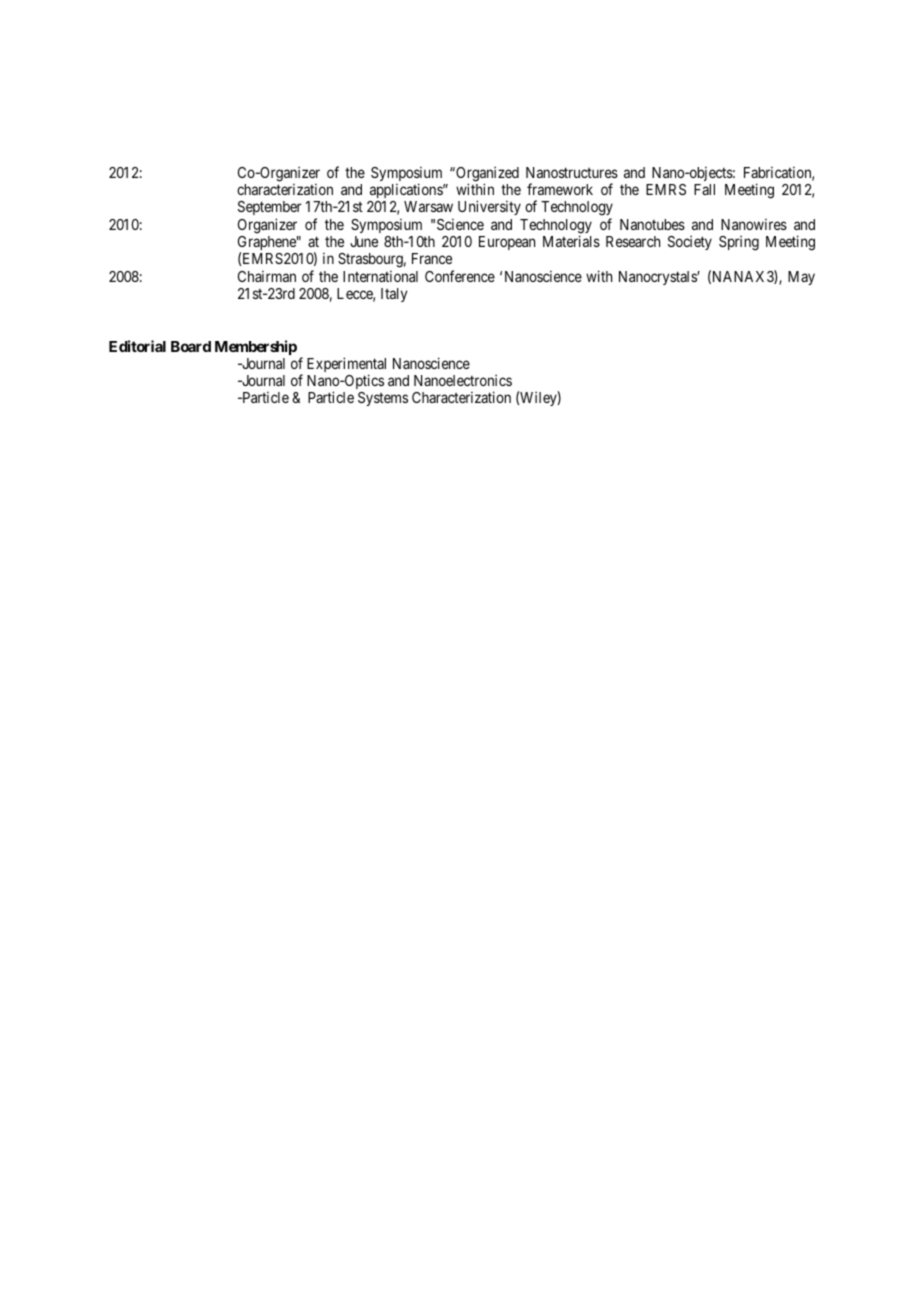 The image size is (924, 1308). What do you see at coordinates (428, 206) in the page?
I see `Warsaw` at bounding box center [428, 206].
